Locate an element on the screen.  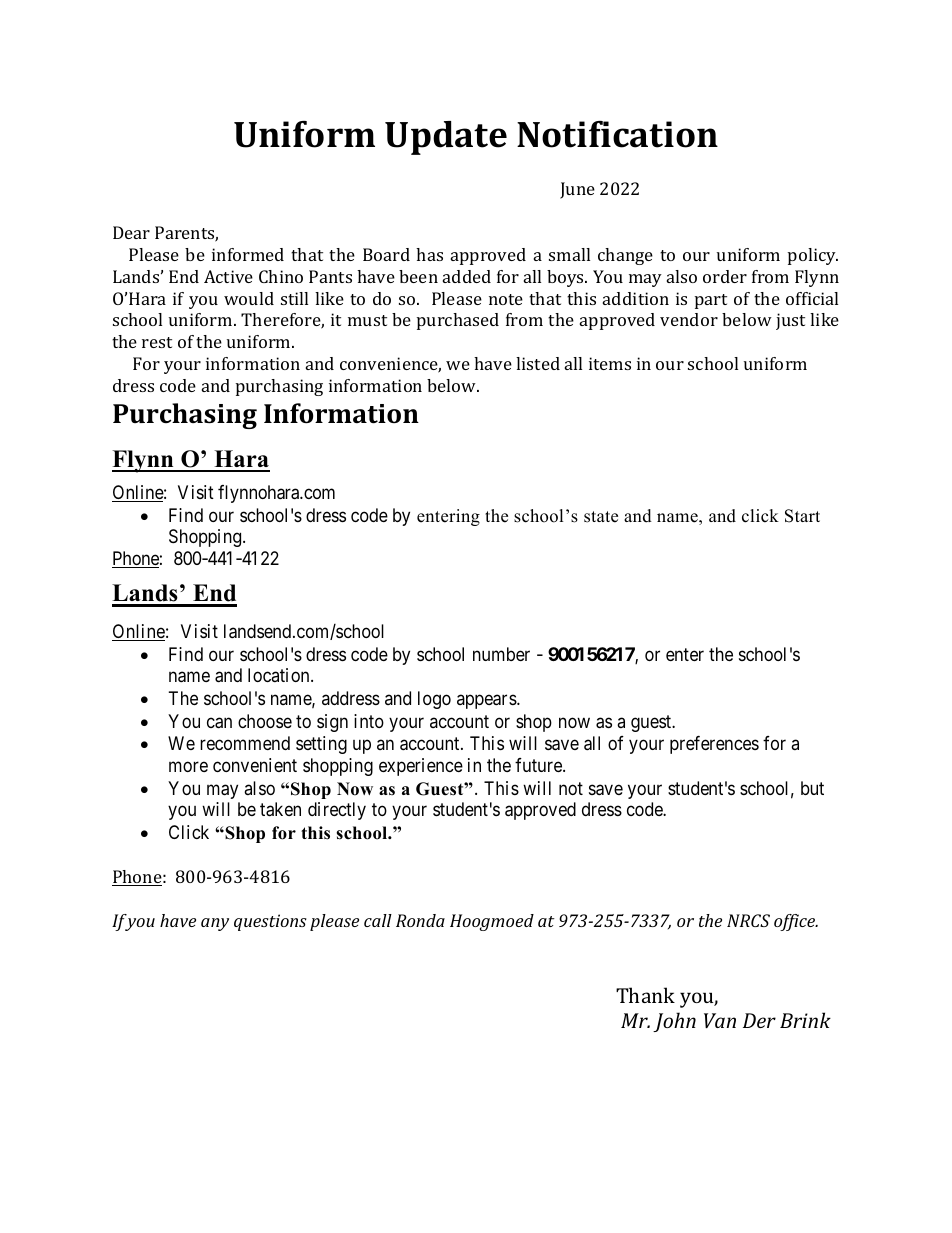
experience is located at coordinates (421, 767).
